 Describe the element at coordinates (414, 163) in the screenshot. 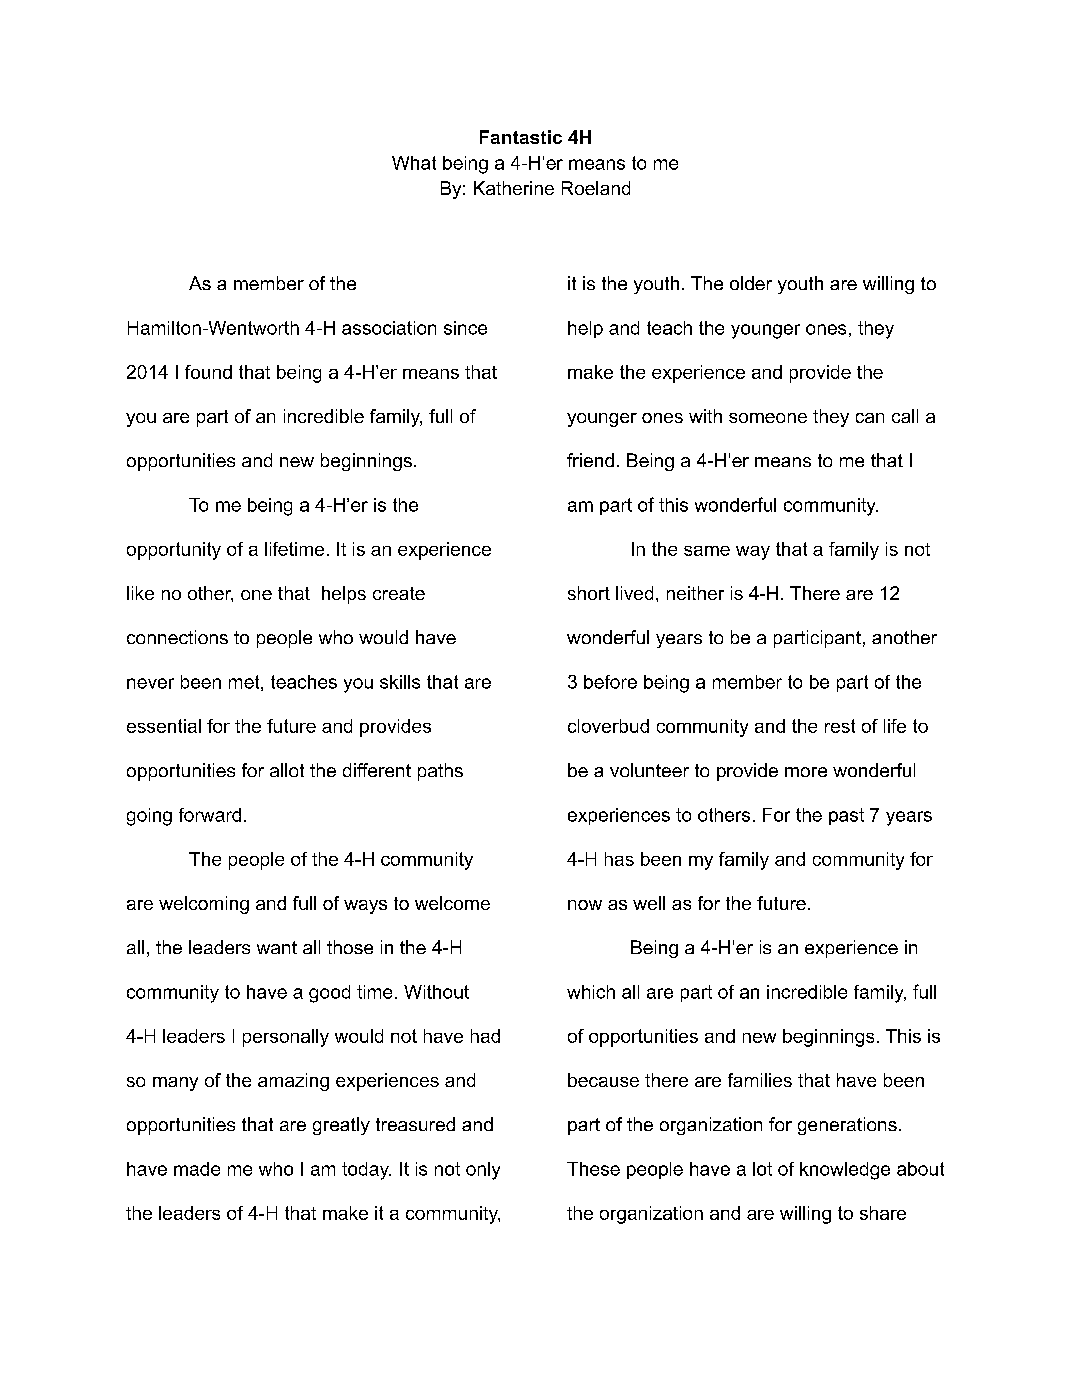

I see `What` at that location.
